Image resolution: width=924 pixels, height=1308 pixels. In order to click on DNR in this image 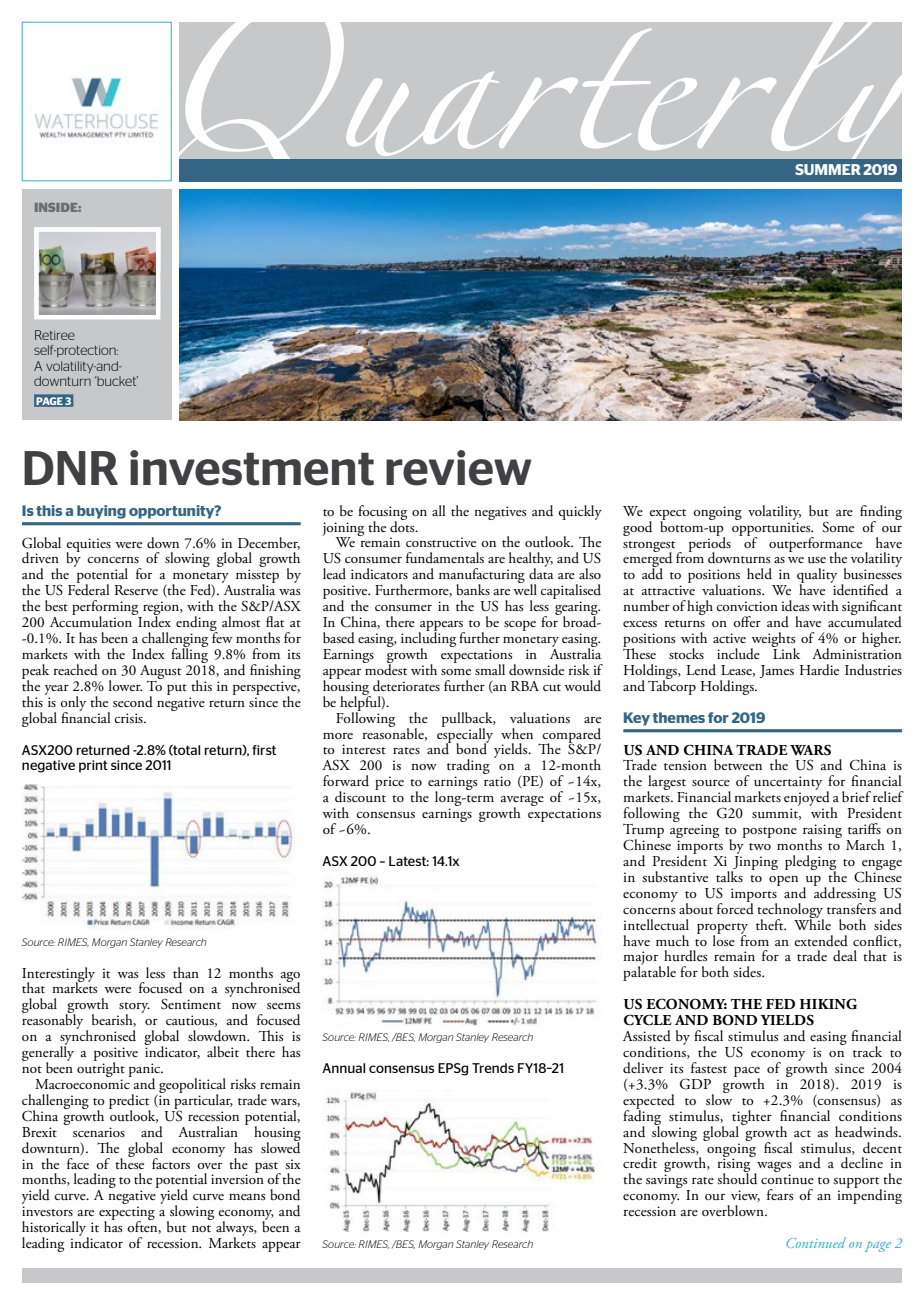, I will do `click(71, 468)`.
